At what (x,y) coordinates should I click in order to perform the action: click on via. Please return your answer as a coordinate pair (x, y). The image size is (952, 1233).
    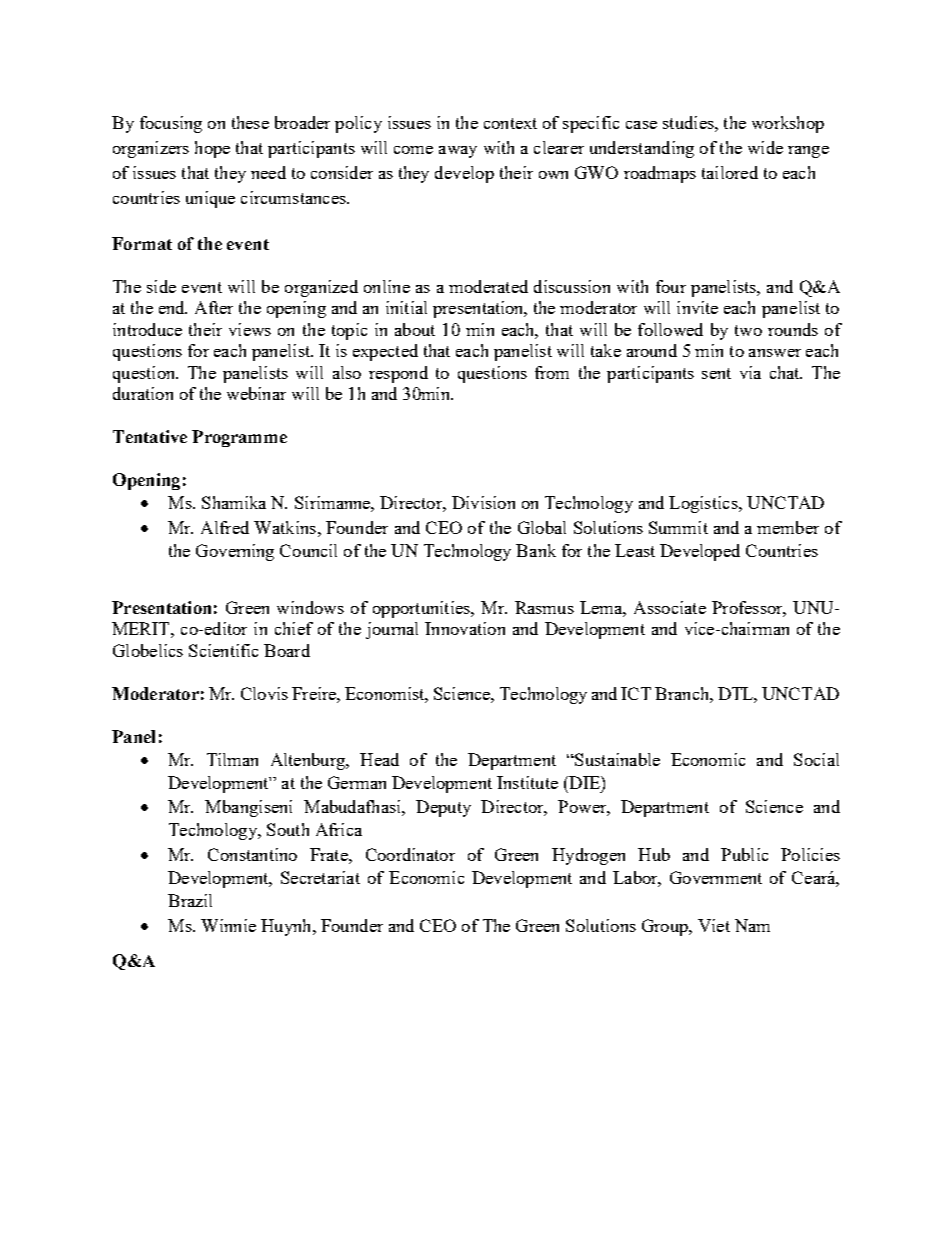
    Looking at the image, I should click on (750, 372).
